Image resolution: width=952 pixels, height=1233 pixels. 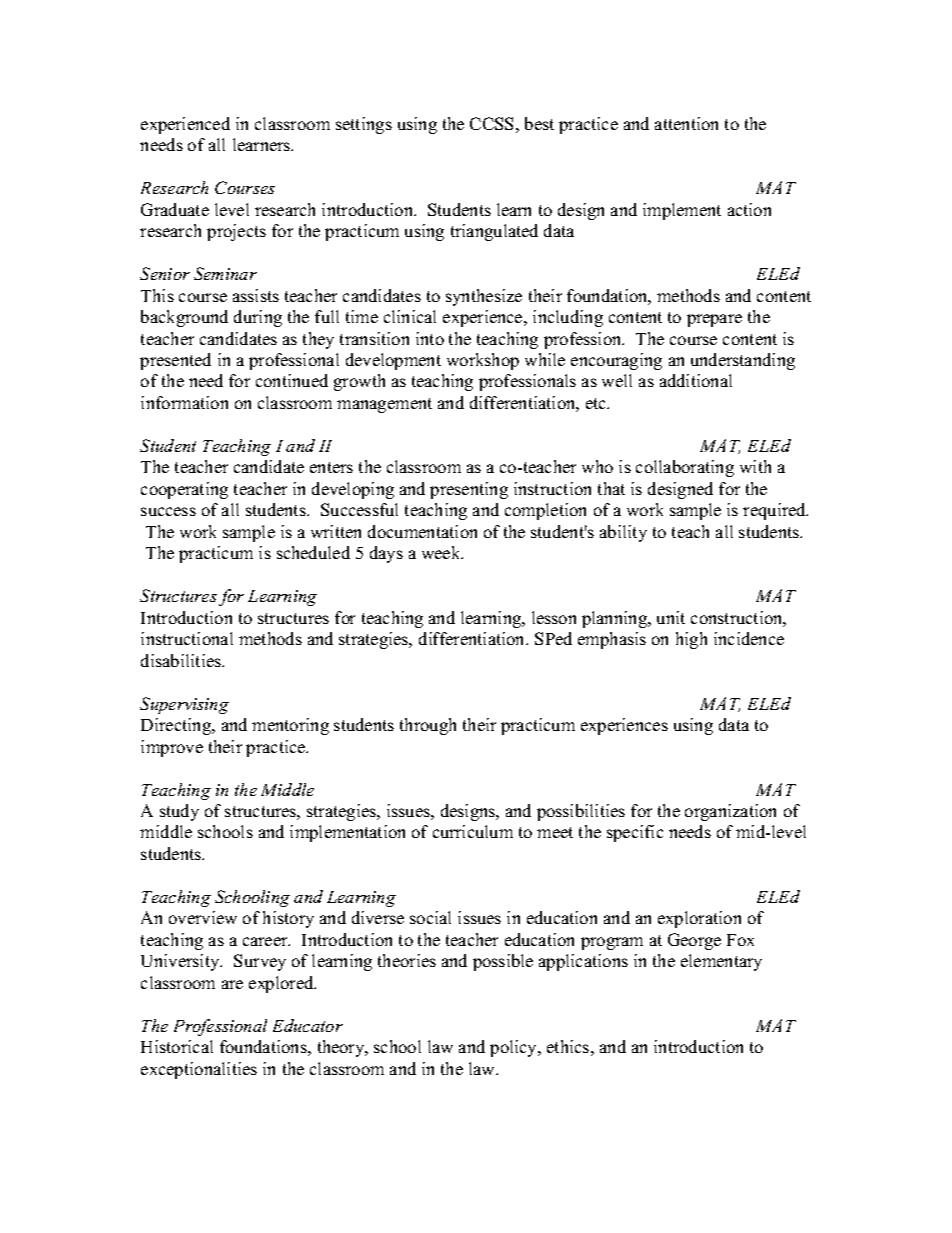 I want to click on presenting, so click(x=469, y=490).
